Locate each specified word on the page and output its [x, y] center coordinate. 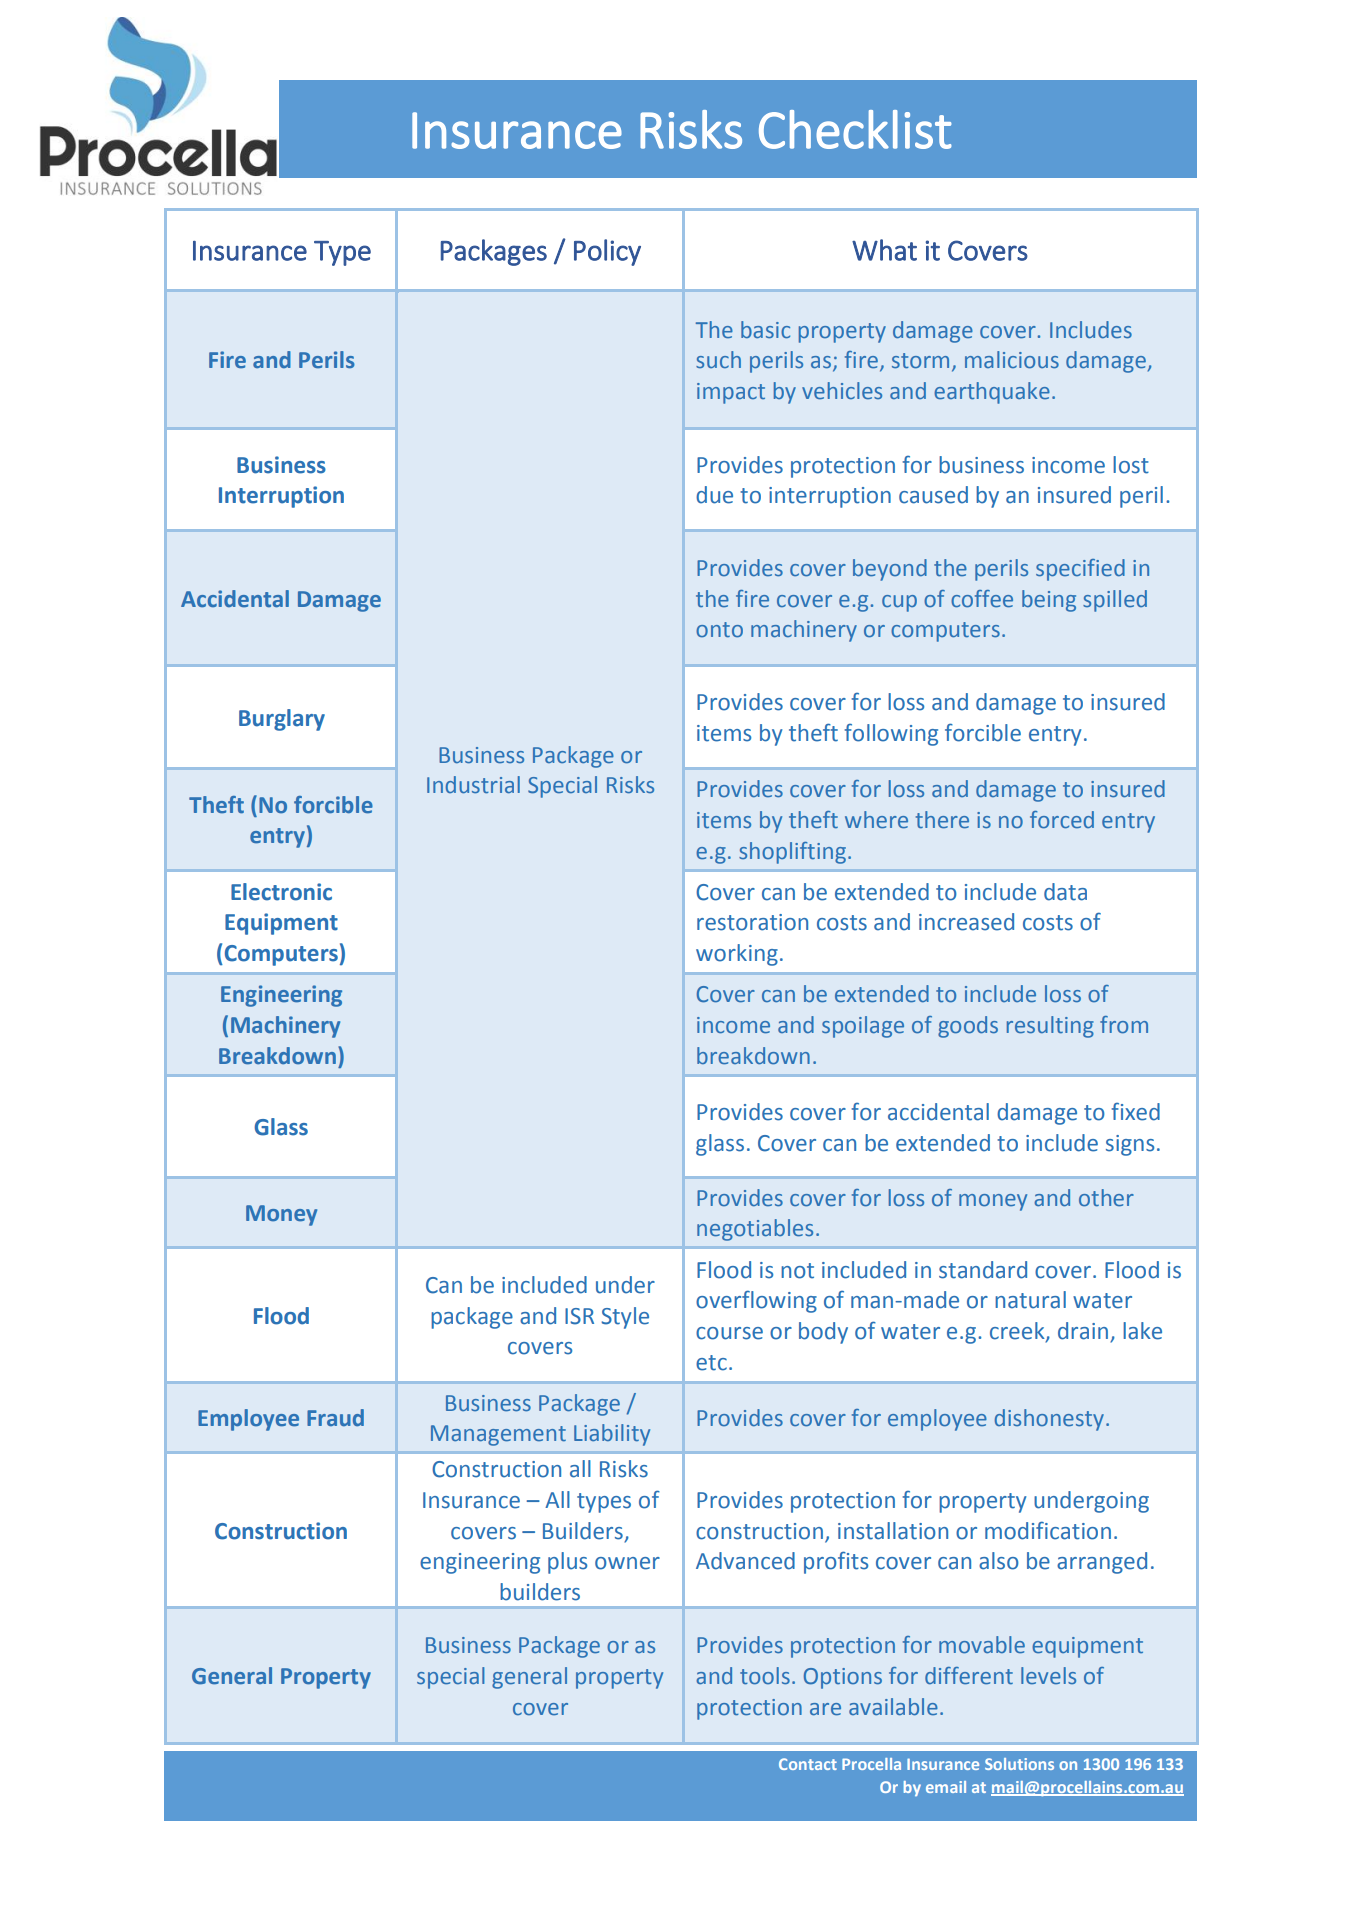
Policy [607, 252]
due [714, 495]
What [884, 250]
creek [1018, 1332]
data [1065, 892]
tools [765, 1676]
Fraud [335, 1417]
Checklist [855, 129]
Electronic [281, 892]
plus [567, 1563]
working [737, 955]
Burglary [282, 720]
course [729, 1333]
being [1049, 601]
